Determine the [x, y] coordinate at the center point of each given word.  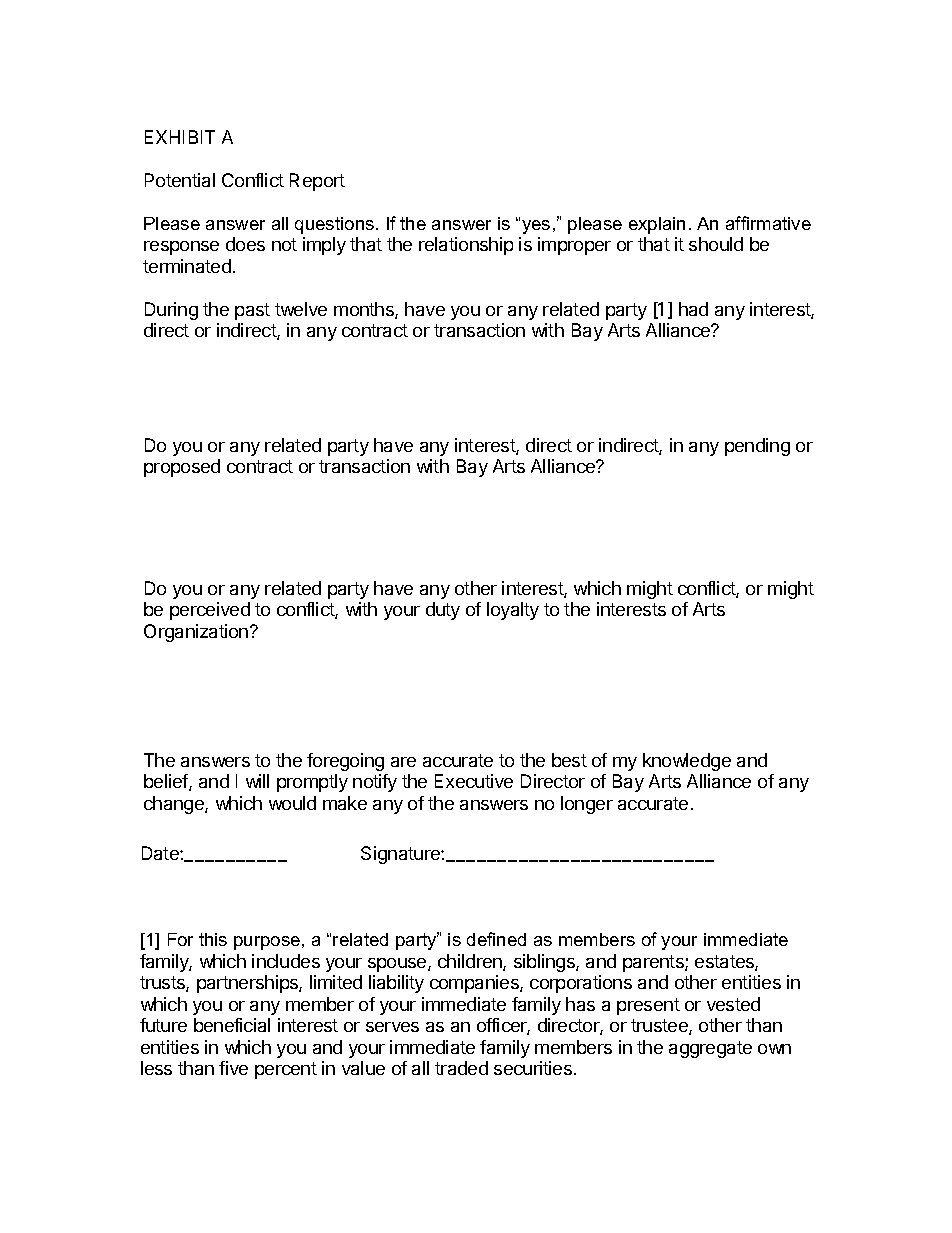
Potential [180, 180]
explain [657, 225]
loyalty [513, 611]
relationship [466, 246]
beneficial [232, 1025]
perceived [210, 611]
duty [443, 611]
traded [461, 1068]
